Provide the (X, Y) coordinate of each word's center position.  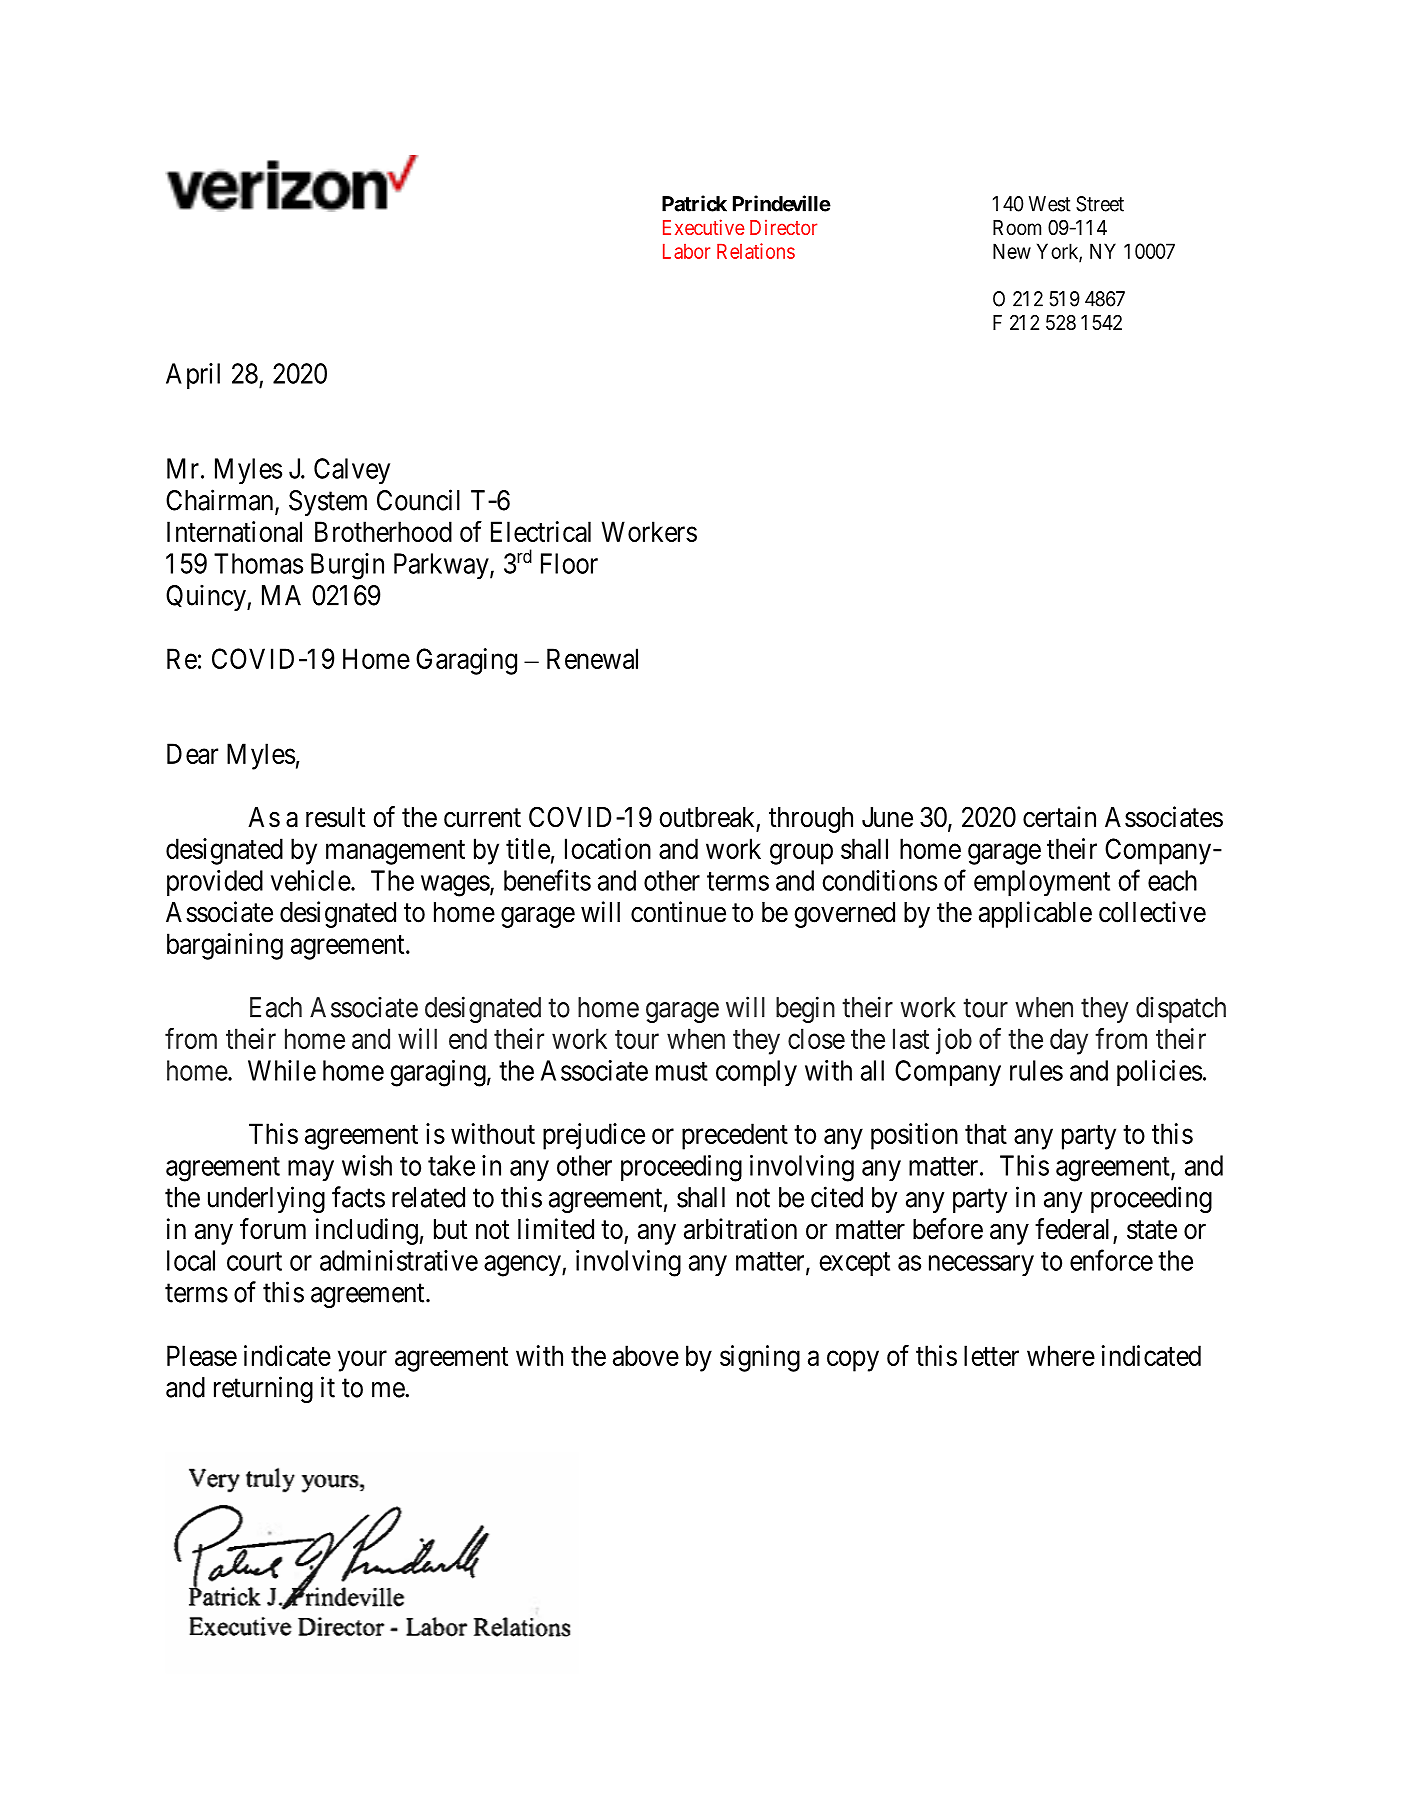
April (193, 376)
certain (1059, 817)
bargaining (225, 946)
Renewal (592, 658)
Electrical (541, 531)
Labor (686, 251)
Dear (192, 753)
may (311, 1170)
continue (678, 912)
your (362, 1361)
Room (1017, 227)
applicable (1035, 914)
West (1050, 204)
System (328, 503)
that (986, 1133)
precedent (735, 1136)
